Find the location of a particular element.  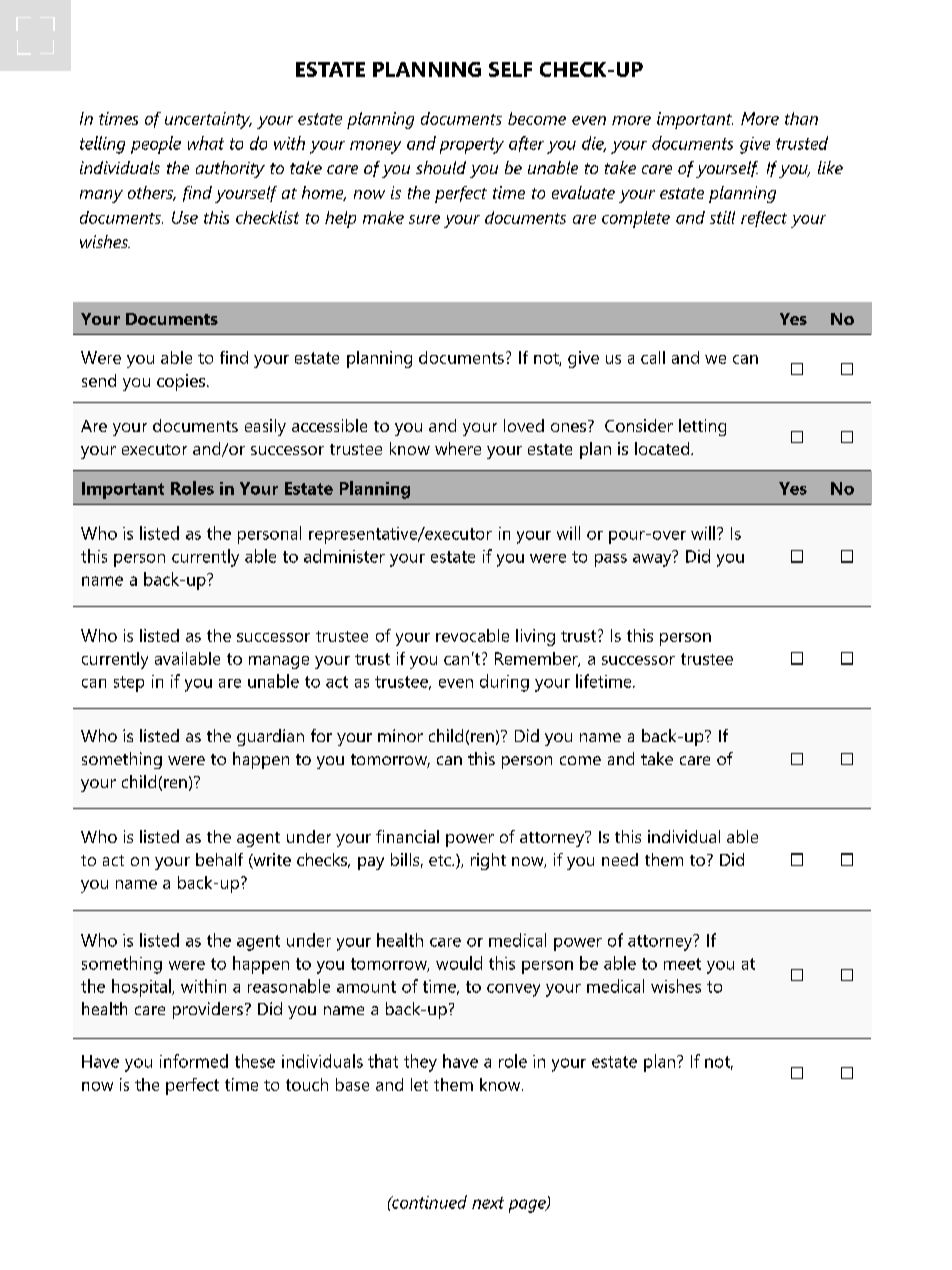

page is located at coordinates (528, 1206).
